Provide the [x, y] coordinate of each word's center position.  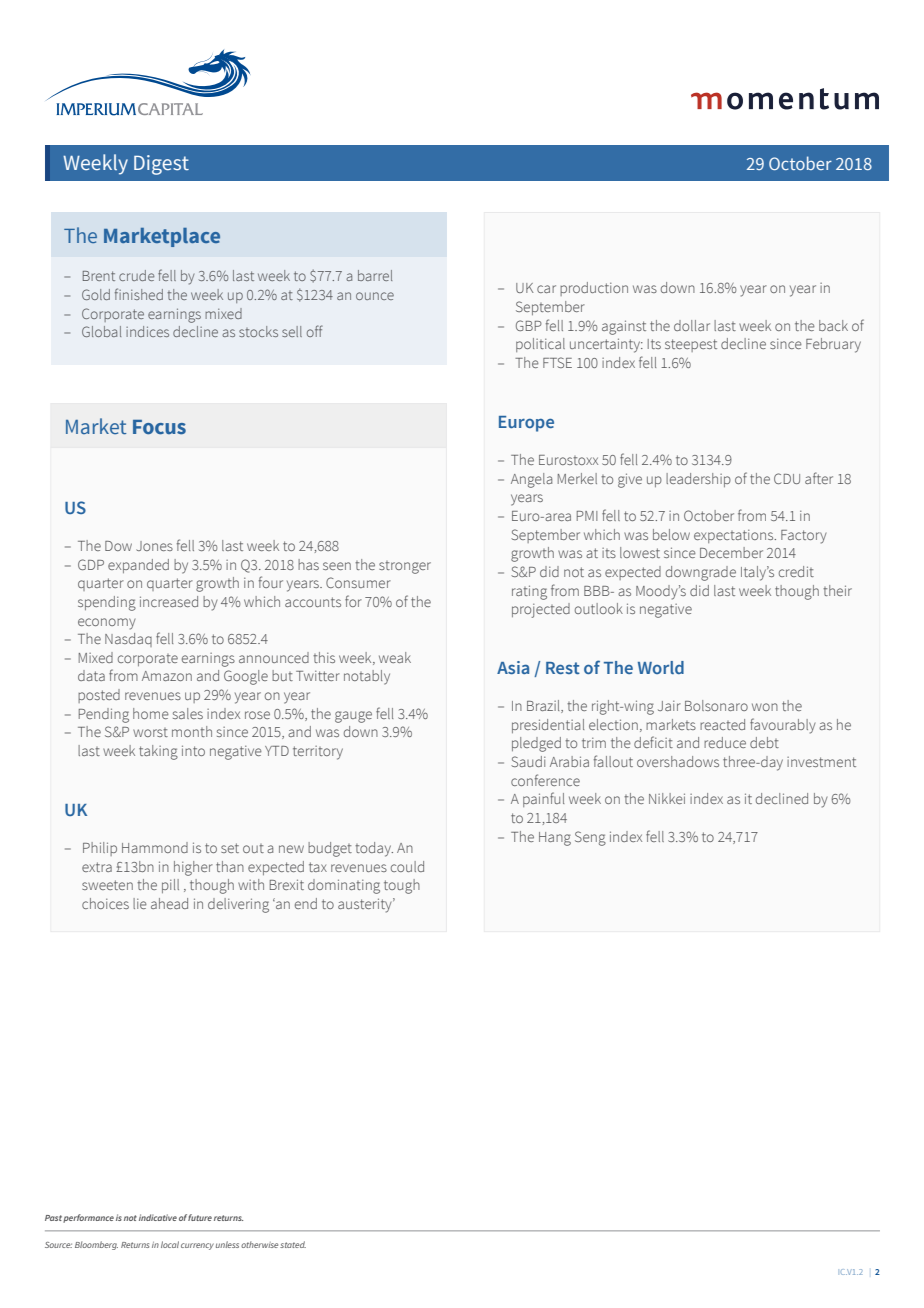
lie [140, 903]
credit [796, 571]
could [407, 866]
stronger [405, 567]
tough [402, 886]
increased [169, 601]
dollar [692, 325]
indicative [158, 1217]
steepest [691, 345]
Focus [159, 427]
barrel [375, 275]
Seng [590, 838]
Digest [161, 165]
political [540, 345]
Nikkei [667, 798]
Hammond [155, 847]
